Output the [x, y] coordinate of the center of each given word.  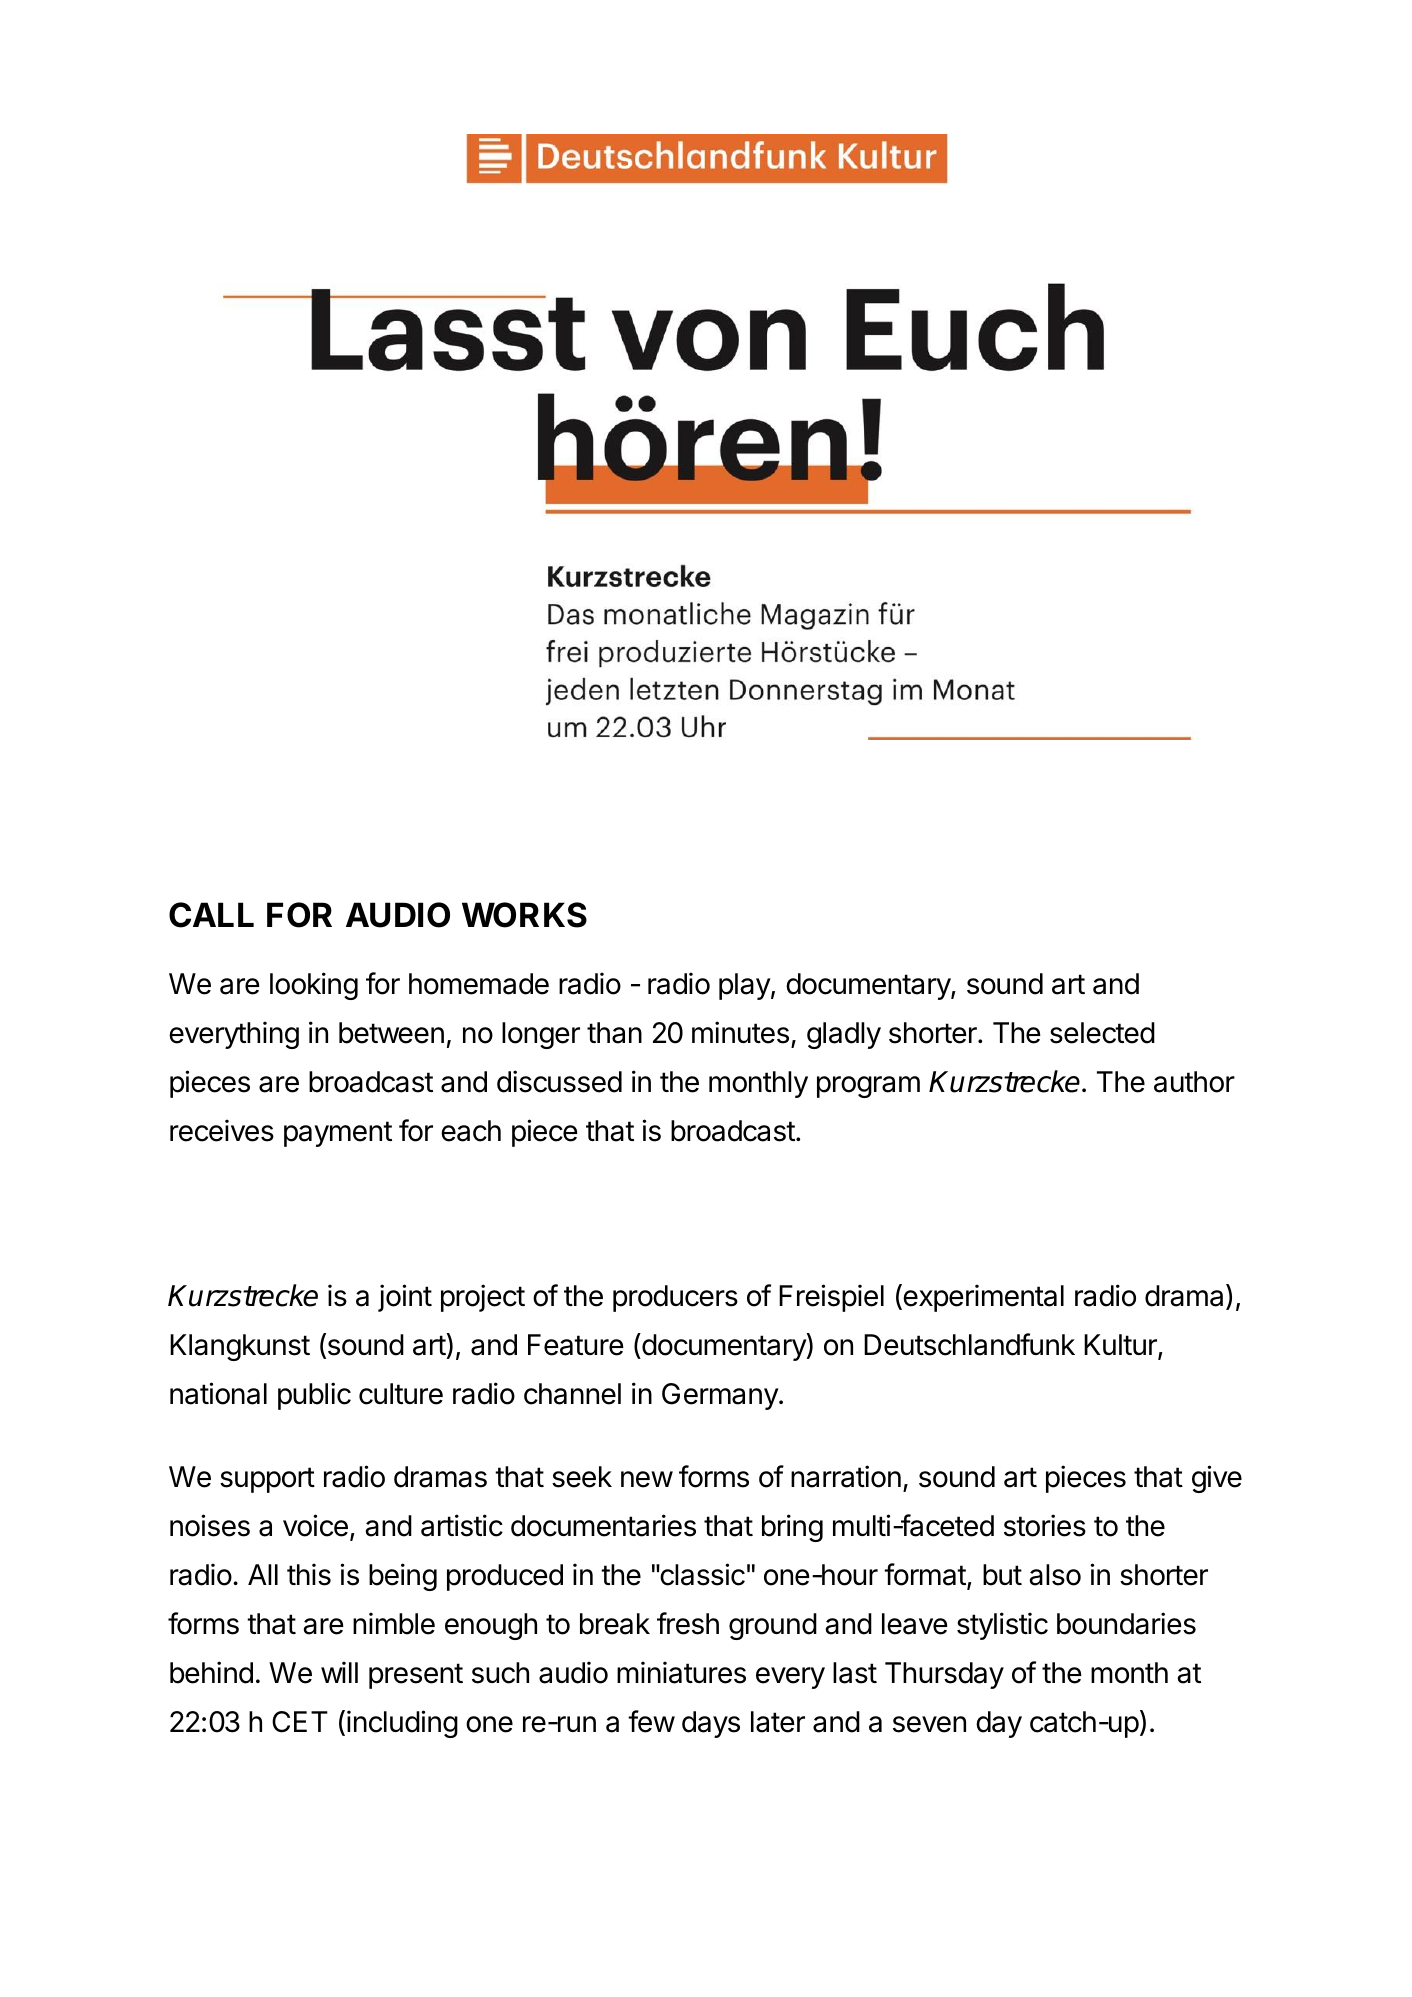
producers [675, 1298]
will [339, 1672]
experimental [982, 1298]
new [647, 1479]
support [267, 1480]
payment [338, 1134]
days [711, 1724]
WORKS [524, 915]
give [1217, 1479]
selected [1102, 1033]
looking [314, 986]
